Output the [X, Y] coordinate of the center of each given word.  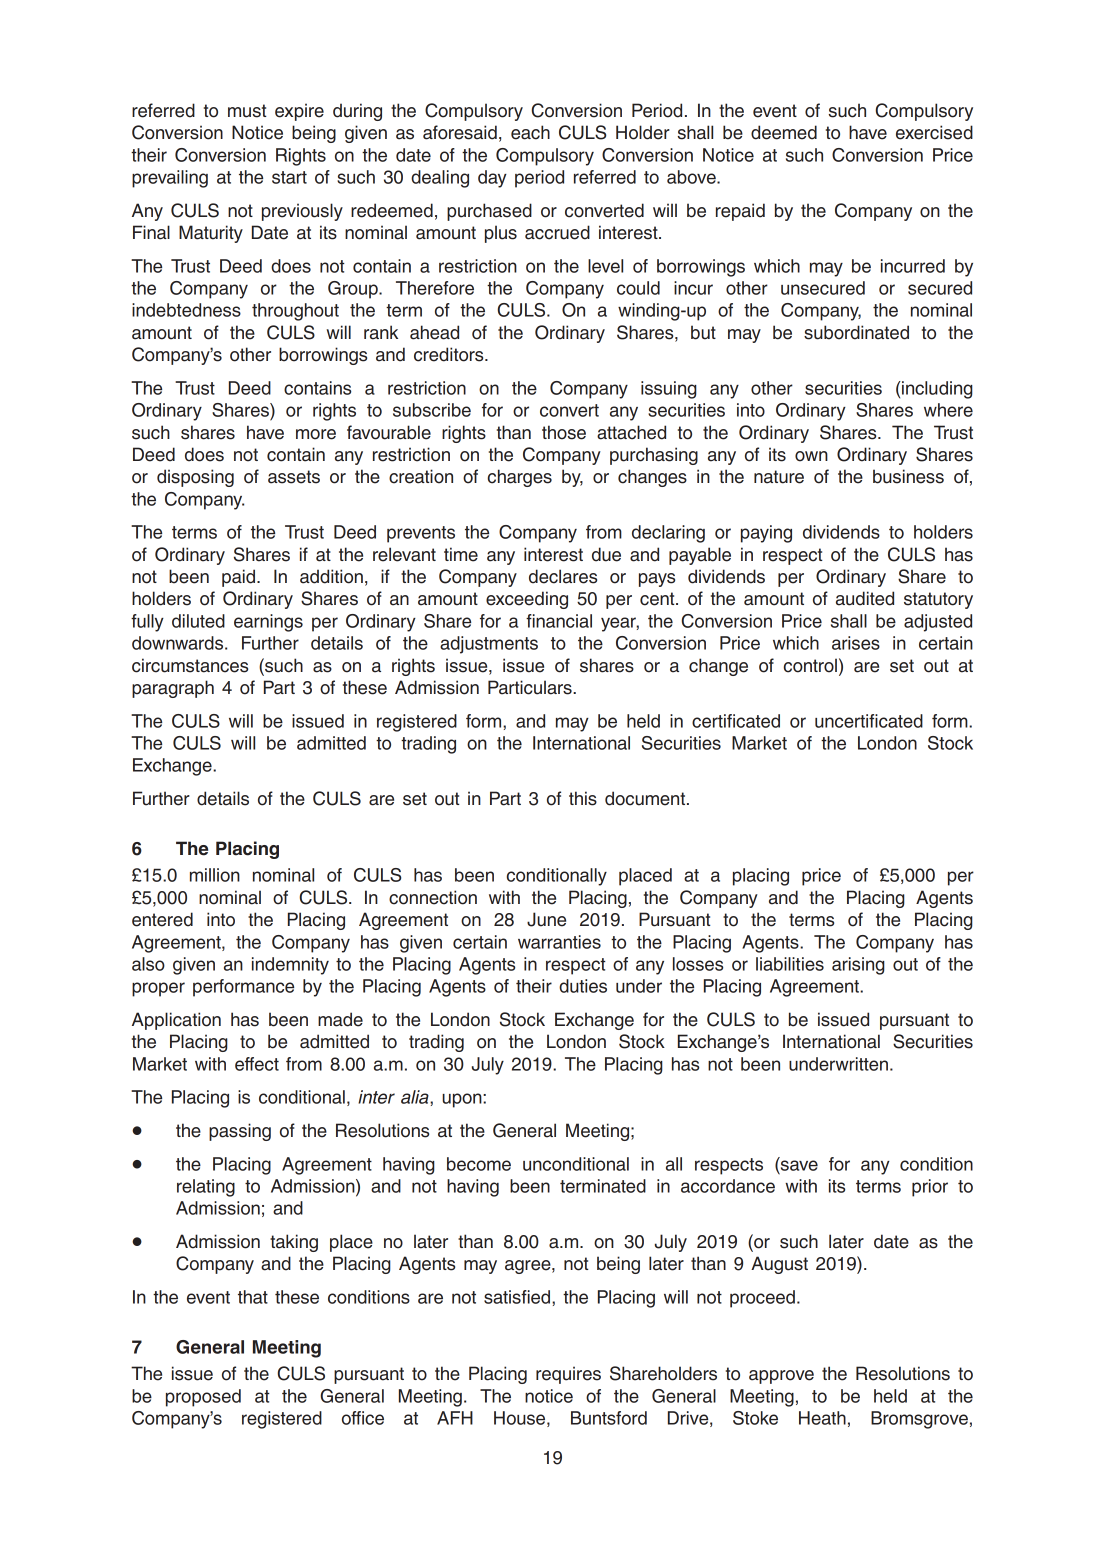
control [810, 665]
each [530, 132]
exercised [934, 132]
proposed [203, 1398]
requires [568, 1375]
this [583, 798]
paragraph [173, 689]
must [247, 111]
